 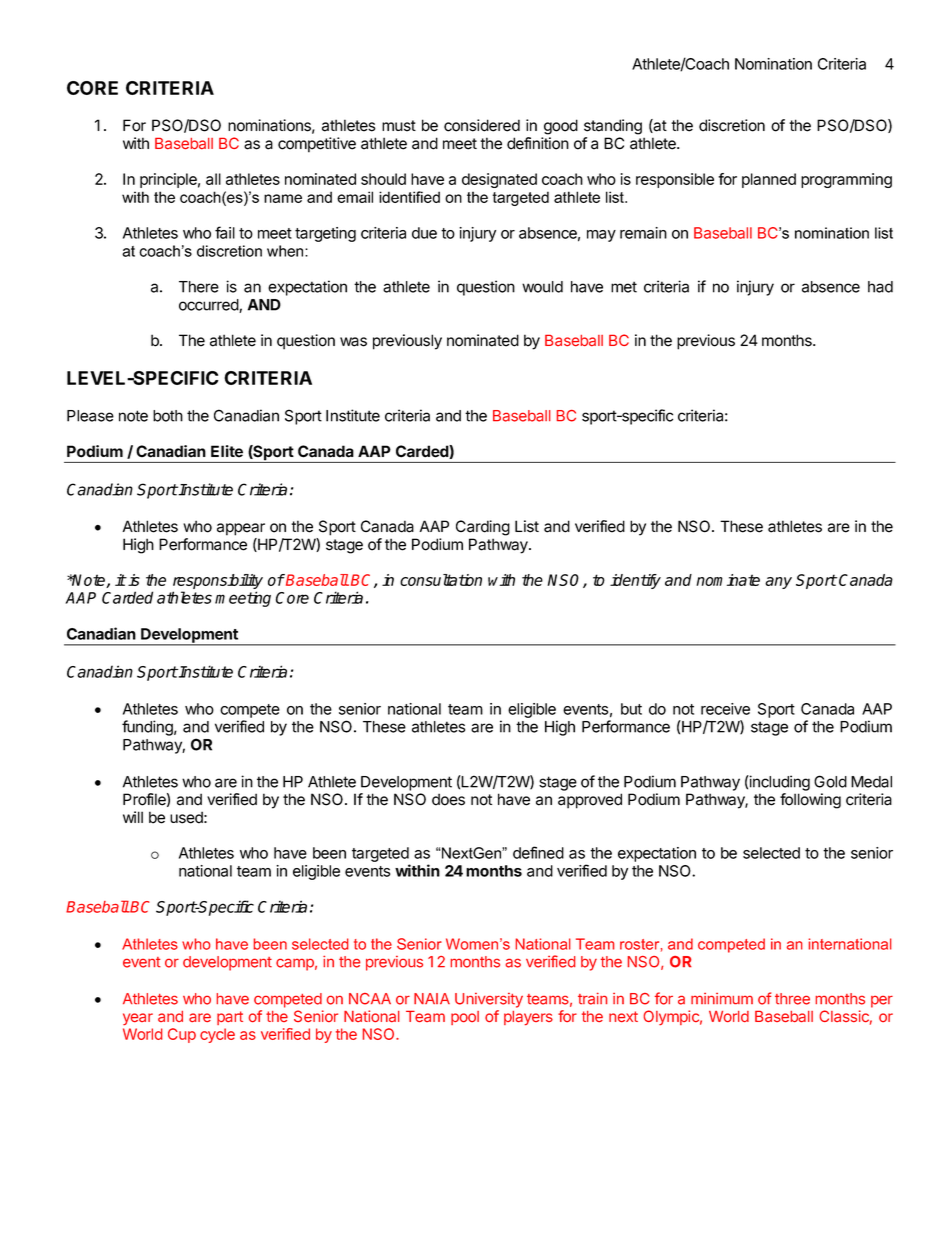 What do you see at coordinates (133, 817) in the document?
I see `will` at bounding box center [133, 817].
